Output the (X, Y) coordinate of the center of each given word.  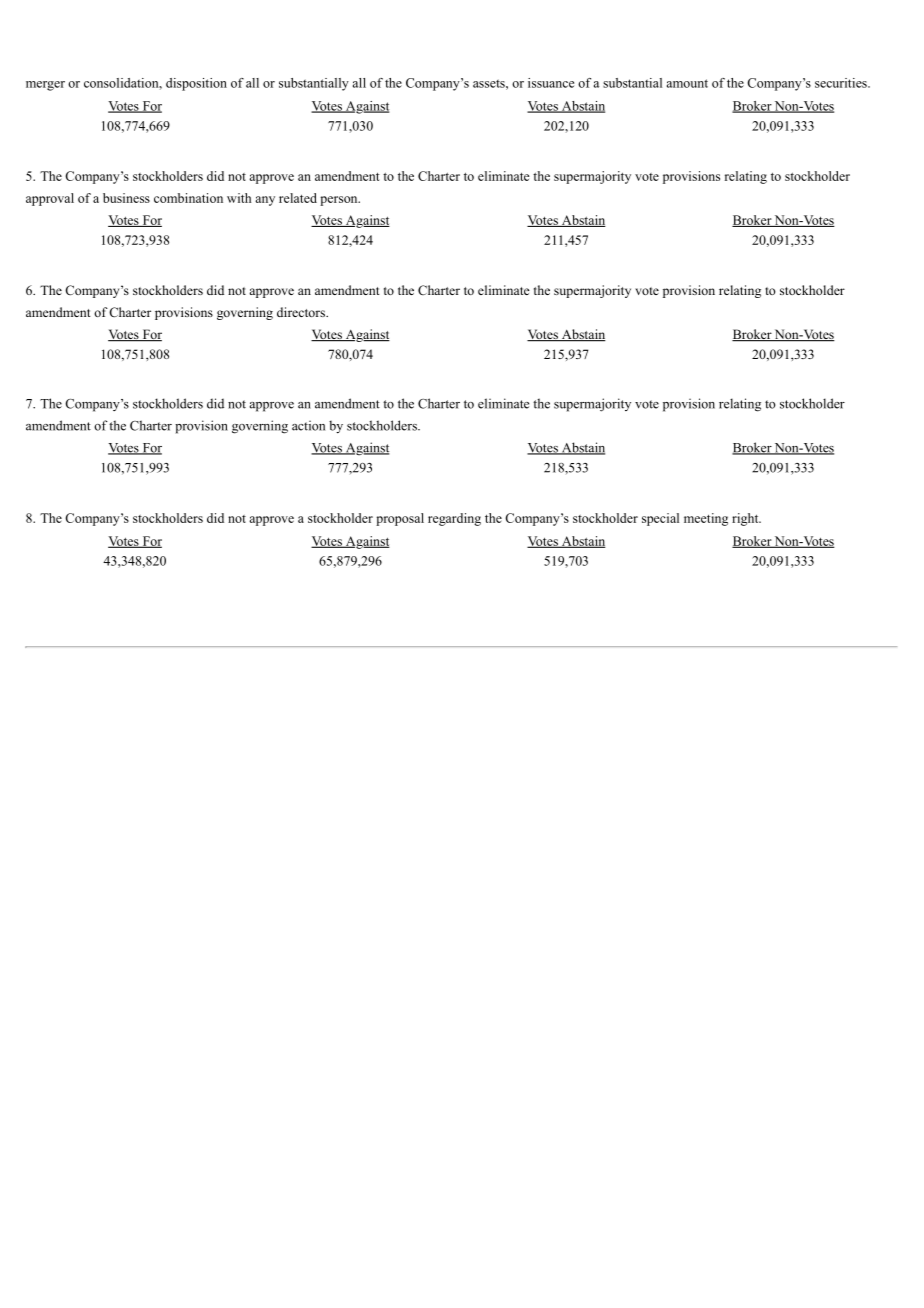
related (298, 198)
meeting (706, 519)
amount (687, 83)
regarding (454, 519)
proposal (400, 519)
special (660, 519)
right (746, 519)
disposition (196, 84)
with (239, 198)
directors (302, 312)
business (126, 198)
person (340, 201)
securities (842, 83)
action (308, 425)
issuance (551, 83)
